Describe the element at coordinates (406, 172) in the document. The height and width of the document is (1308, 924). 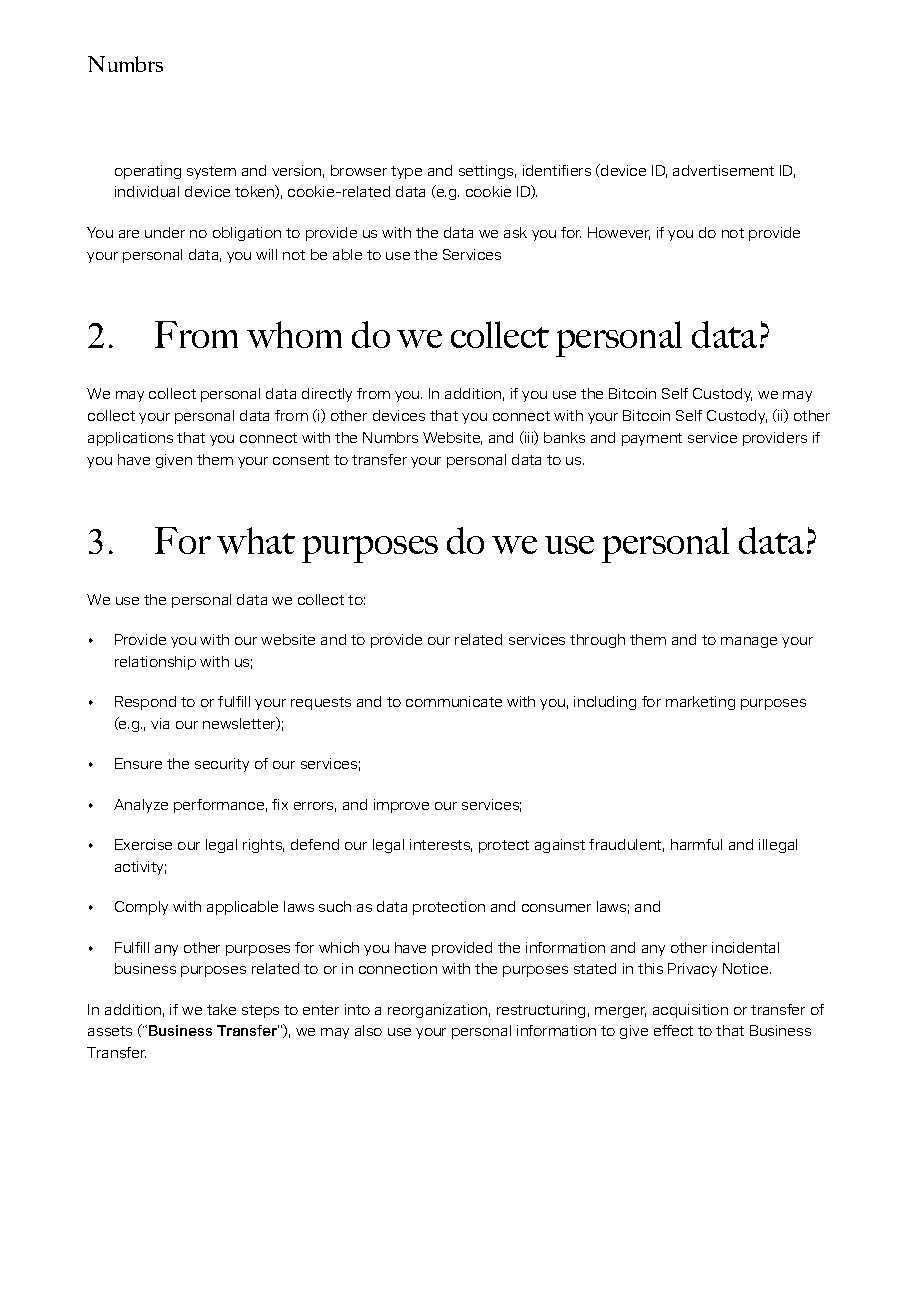
I see `type` at that location.
